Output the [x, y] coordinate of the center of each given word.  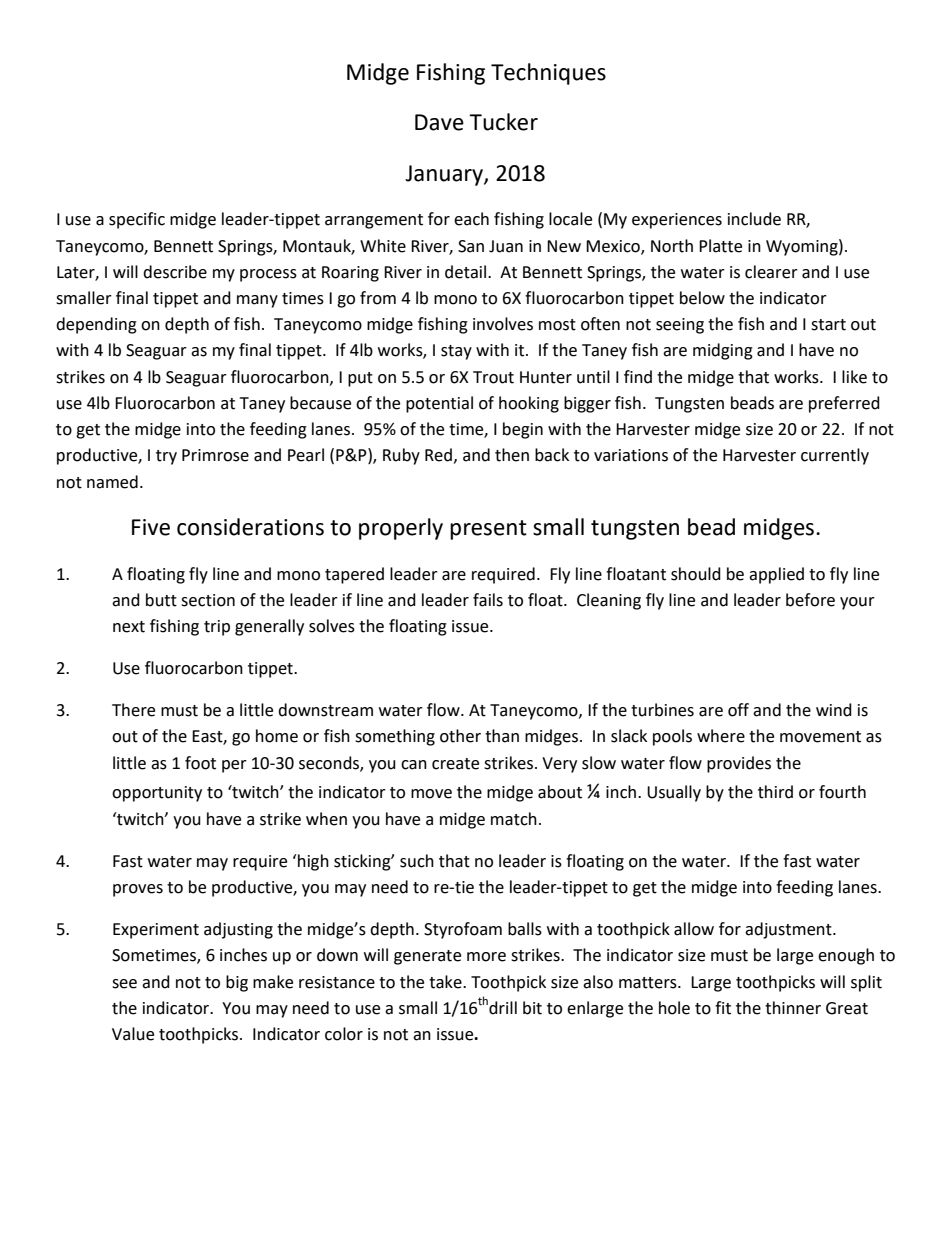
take [446, 982]
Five [151, 527]
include [754, 219]
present [488, 530]
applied [776, 575]
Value [133, 1034]
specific [137, 220]
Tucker [503, 122]
